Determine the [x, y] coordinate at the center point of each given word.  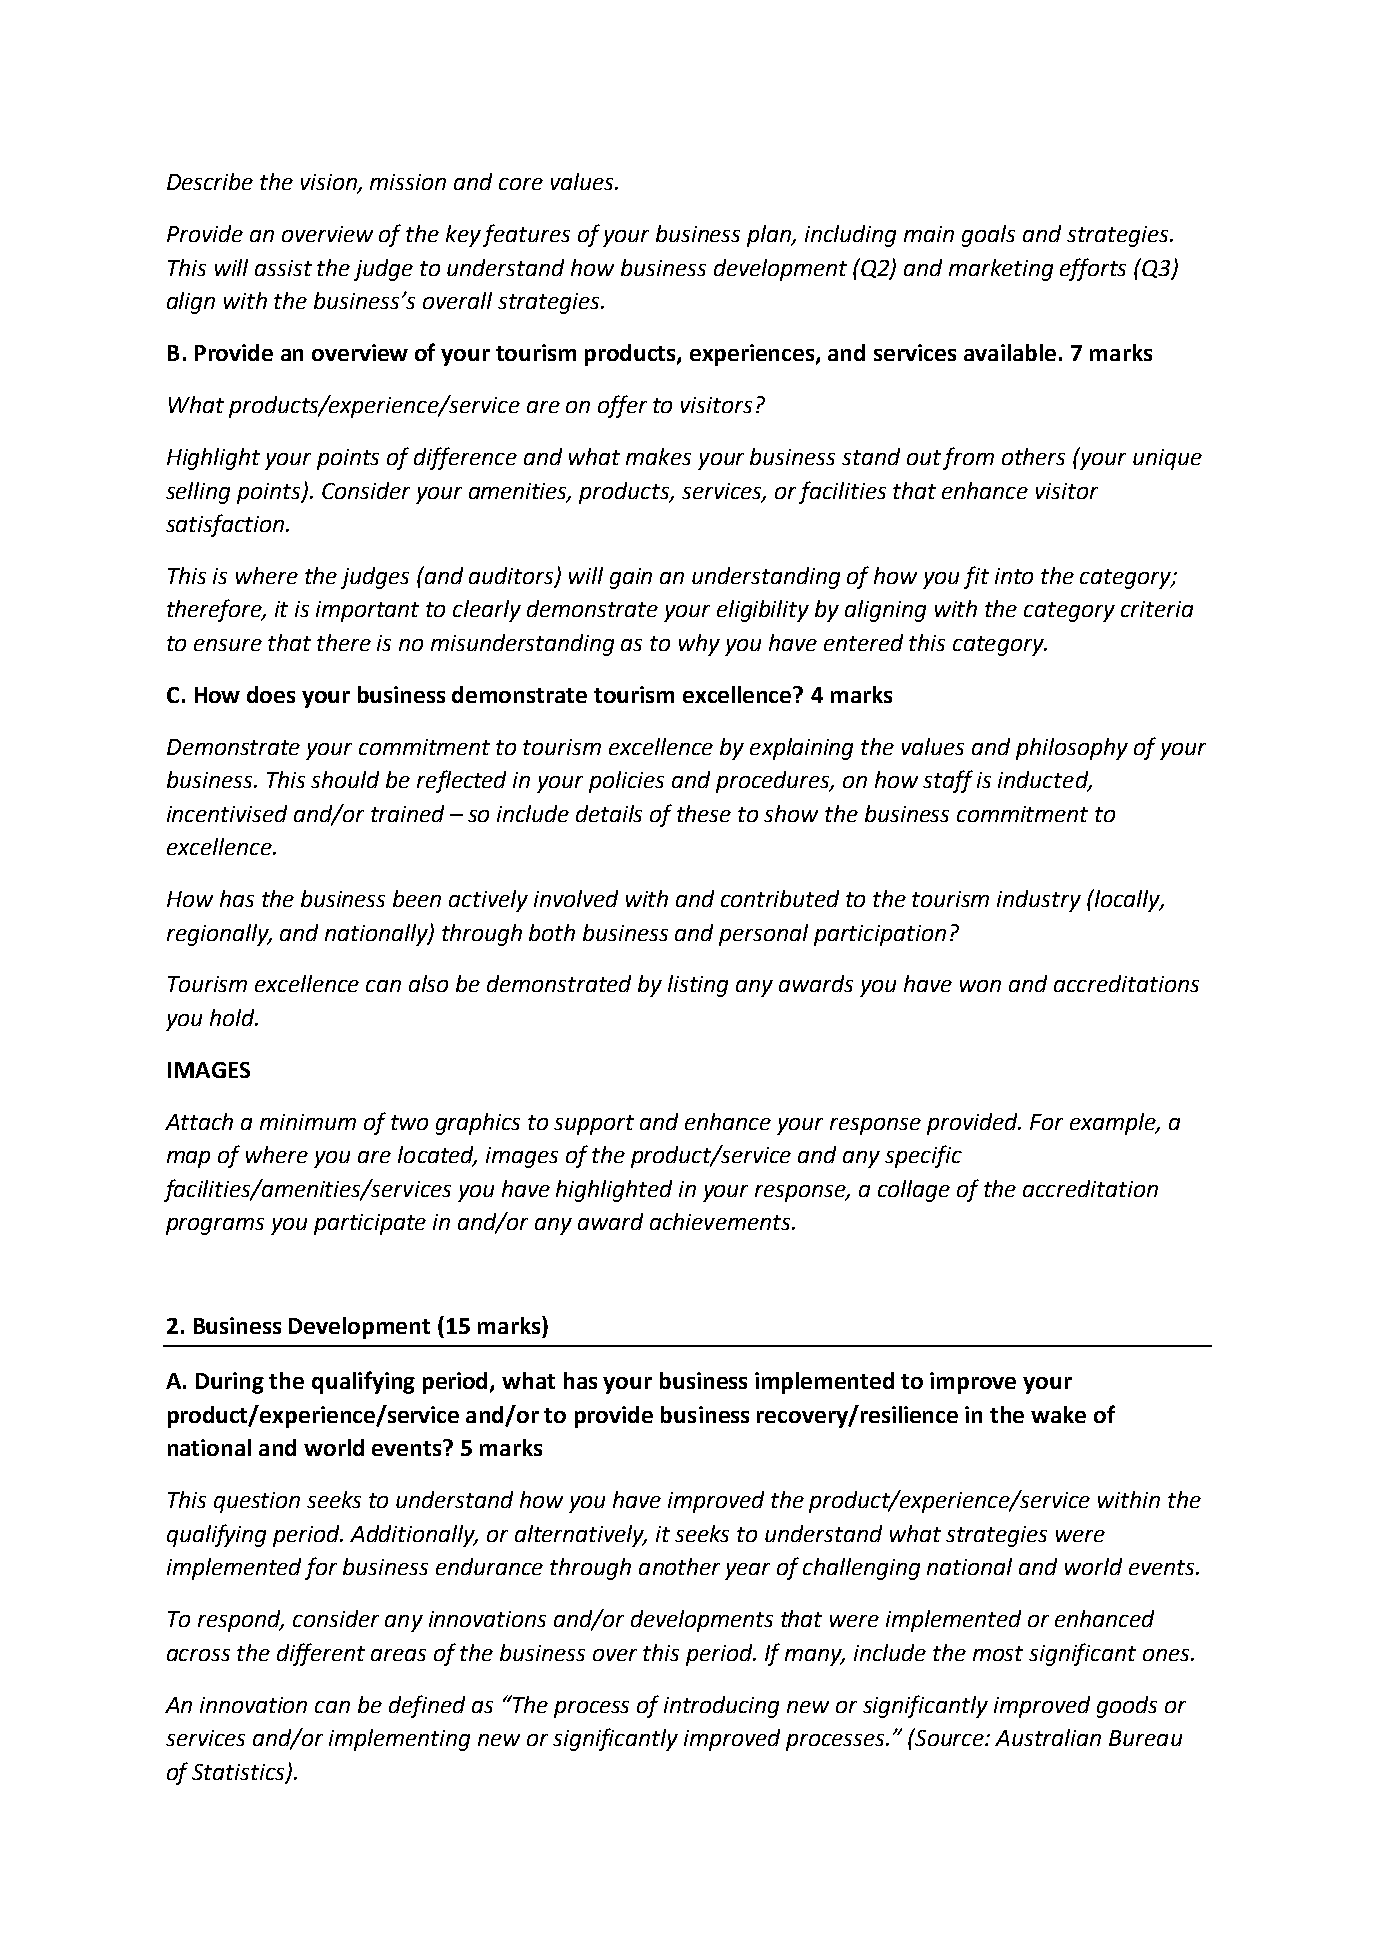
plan [770, 236]
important [367, 611]
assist [283, 268]
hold [233, 1017]
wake [1058, 1414]
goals [988, 236]
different [321, 1654]
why [699, 645]
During [230, 1383]
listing [698, 986]
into [1014, 576]
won [980, 986]
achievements [720, 1221]
